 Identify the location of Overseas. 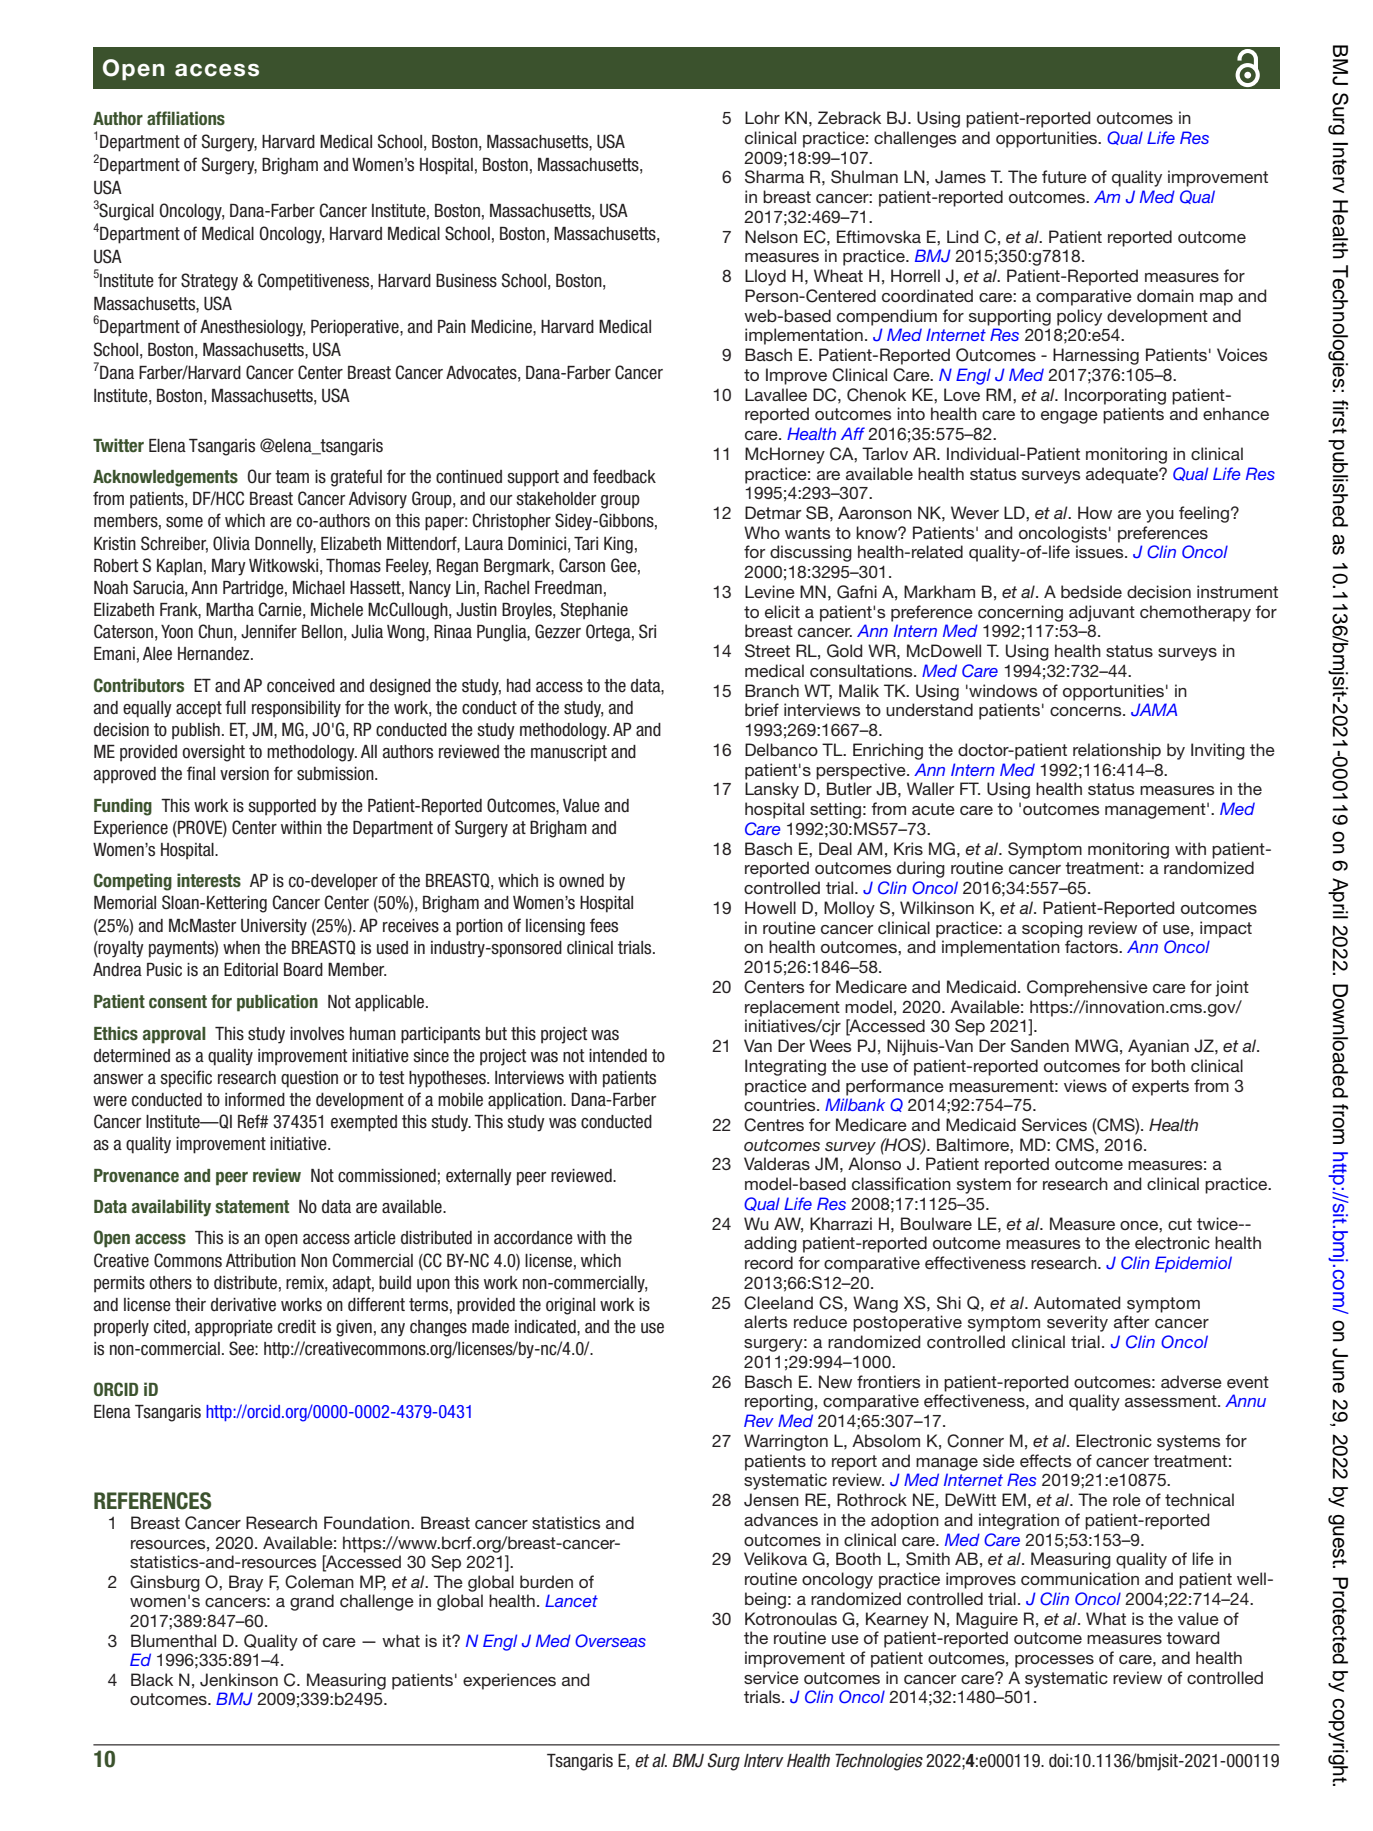
(610, 1641).
